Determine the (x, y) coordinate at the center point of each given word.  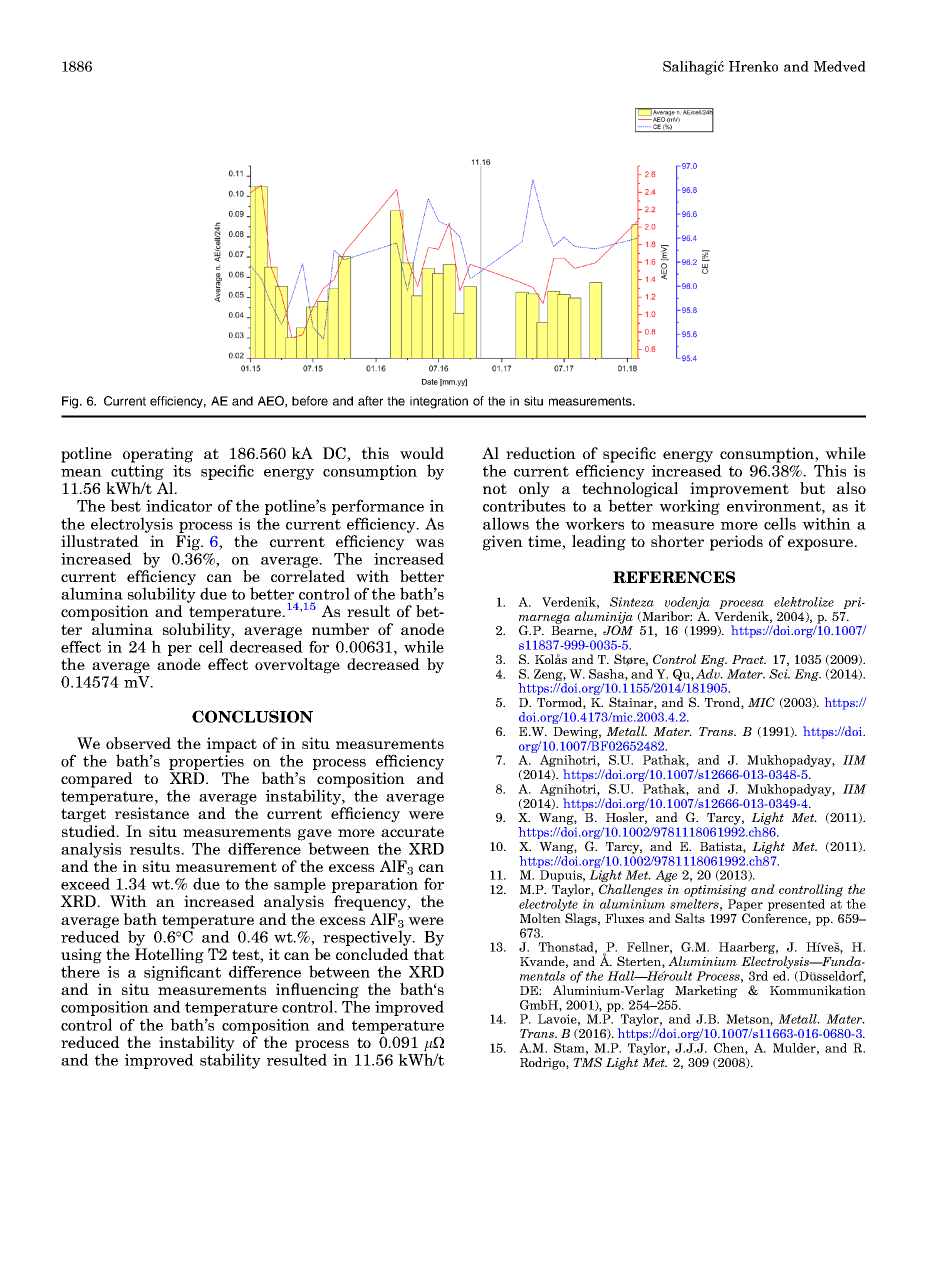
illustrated (100, 541)
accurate (412, 831)
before (310, 401)
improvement (739, 491)
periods (736, 543)
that (429, 954)
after (370, 401)
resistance (152, 813)
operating (158, 455)
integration (439, 402)
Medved (840, 66)
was (429, 543)
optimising (715, 892)
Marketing (706, 991)
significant (182, 973)
